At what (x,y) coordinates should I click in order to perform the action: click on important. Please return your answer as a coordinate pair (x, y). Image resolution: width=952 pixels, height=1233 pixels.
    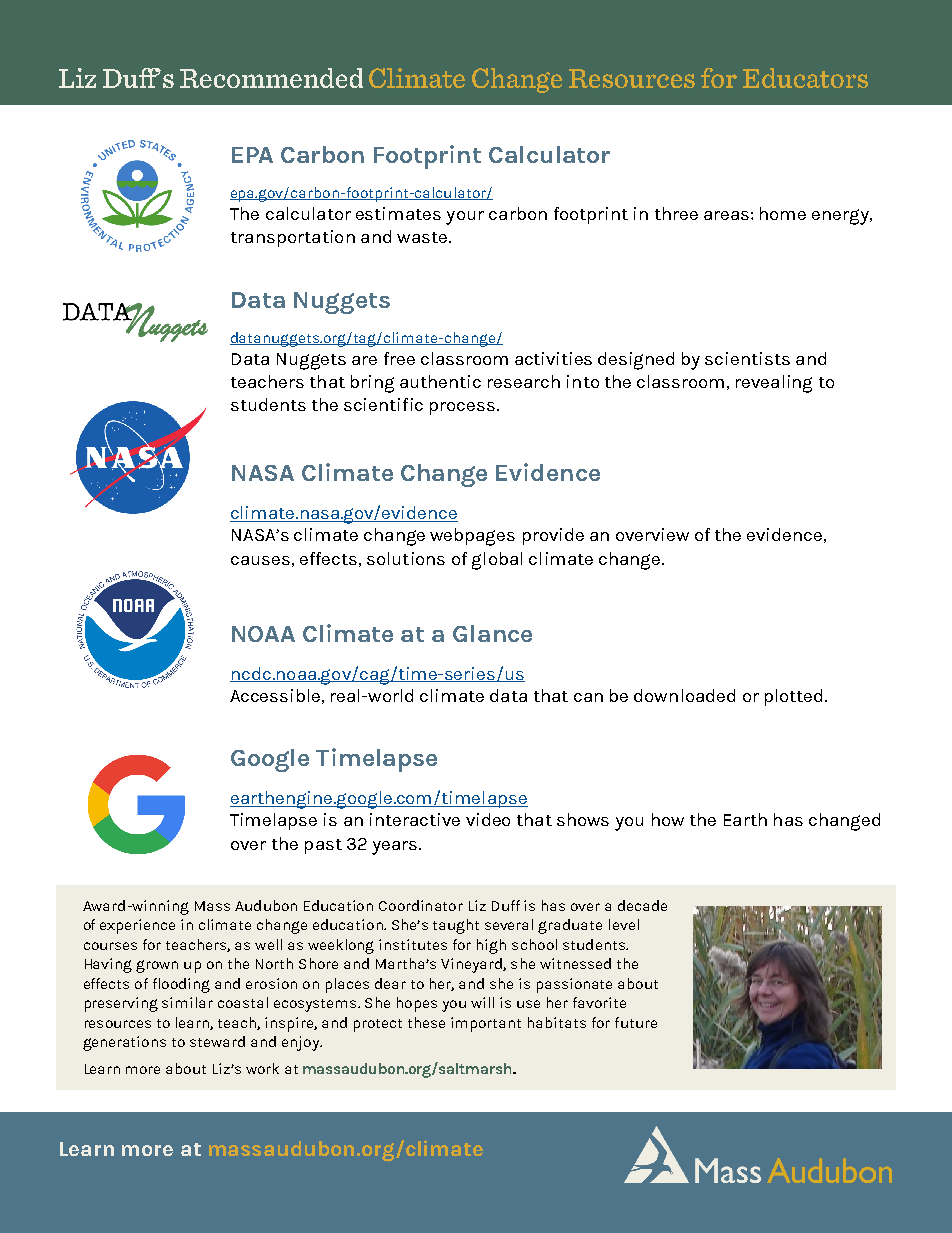
    Looking at the image, I should click on (486, 1024).
